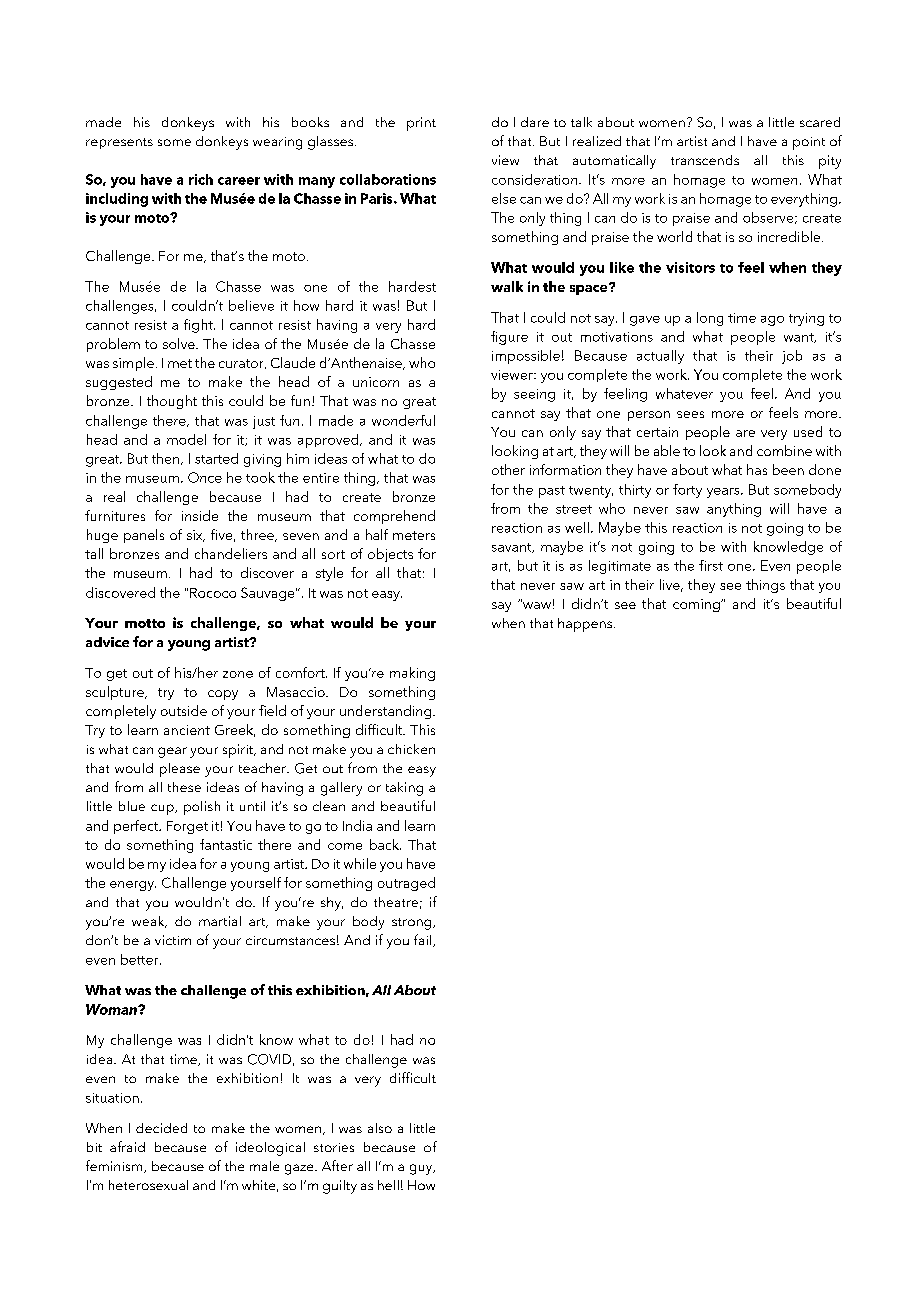  I want to click on print, so click(421, 124).
